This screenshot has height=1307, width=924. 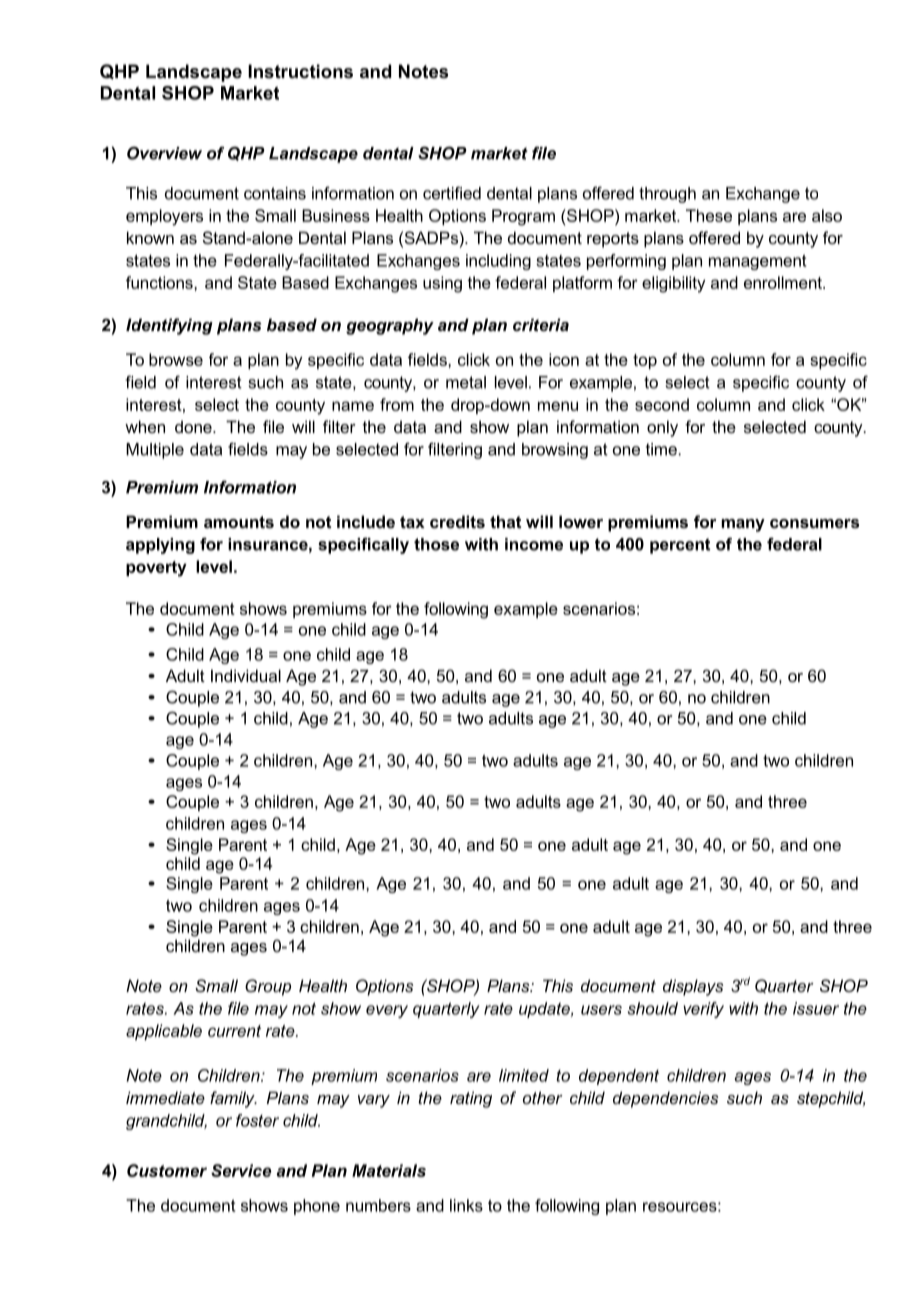 What do you see at coordinates (666, 1099) in the screenshot?
I see `dependencies` at bounding box center [666, 1099].
